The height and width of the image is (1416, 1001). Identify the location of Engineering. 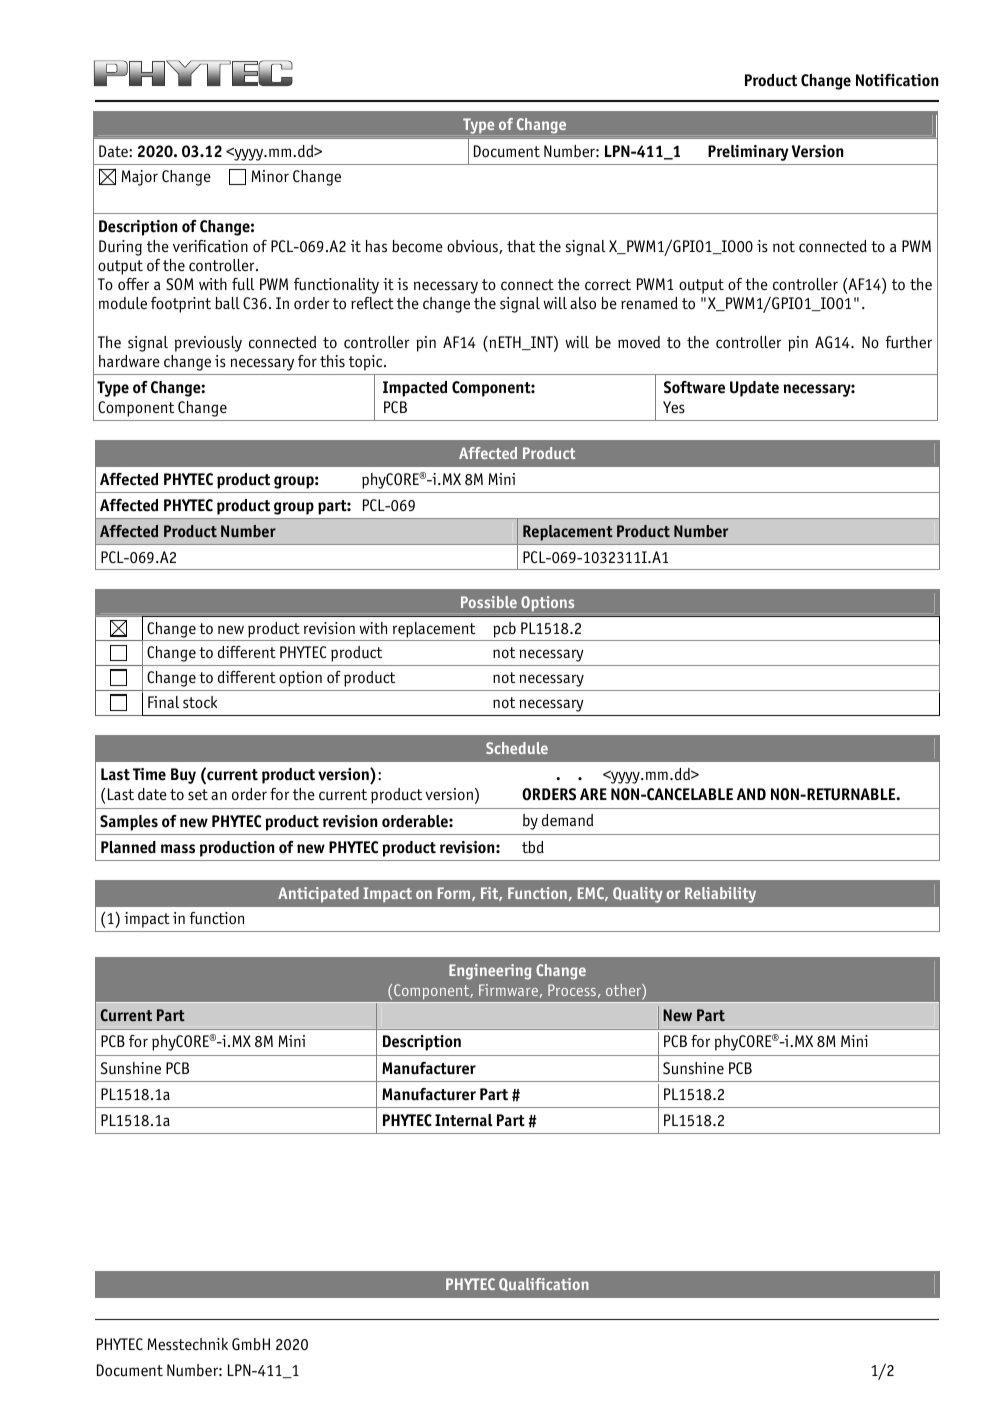
(490, 972).
